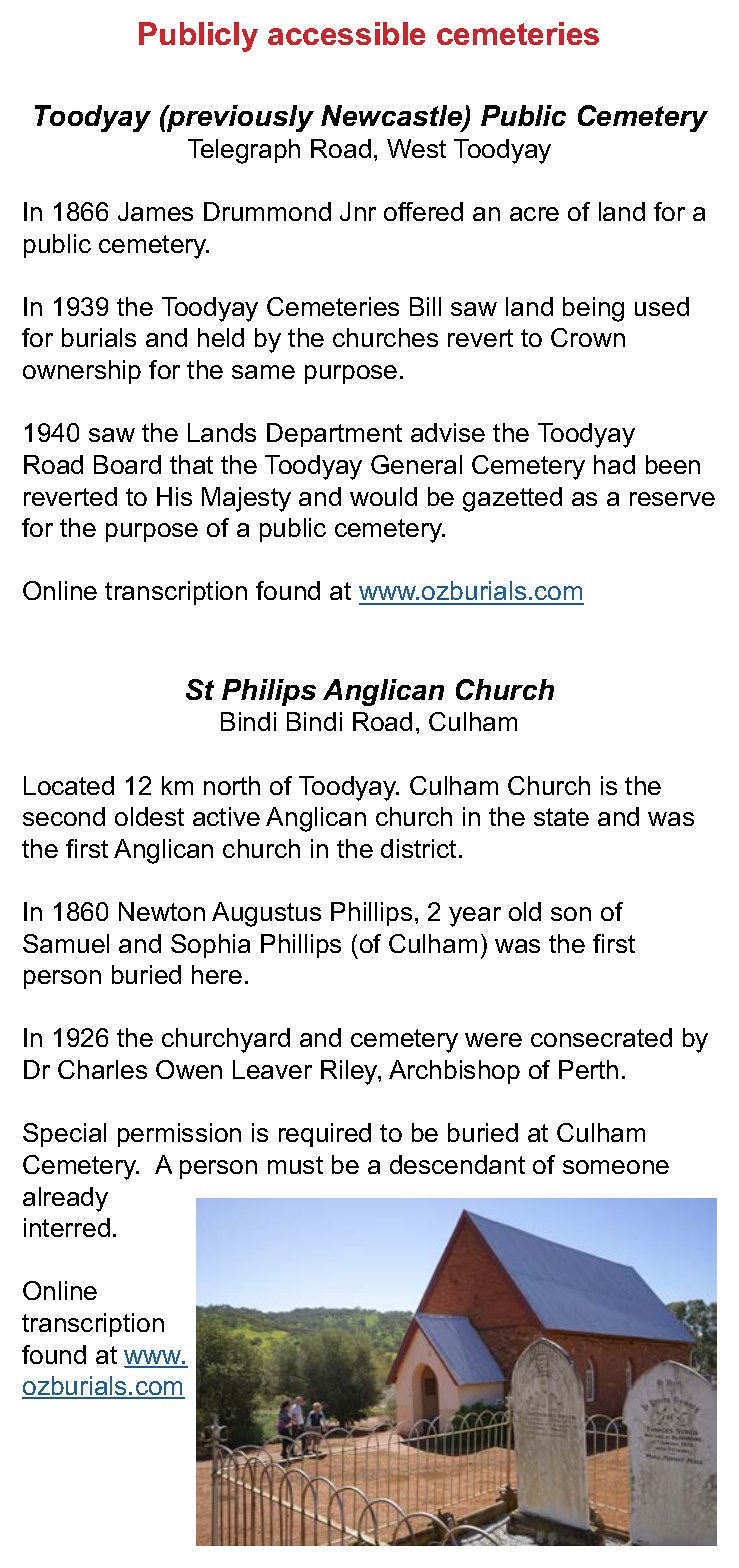 Image resolution: width=739 pixels, height=1568 pixels. Describe the element at coordinates (561, 817) in the screenshot. I see `state` at that location.
